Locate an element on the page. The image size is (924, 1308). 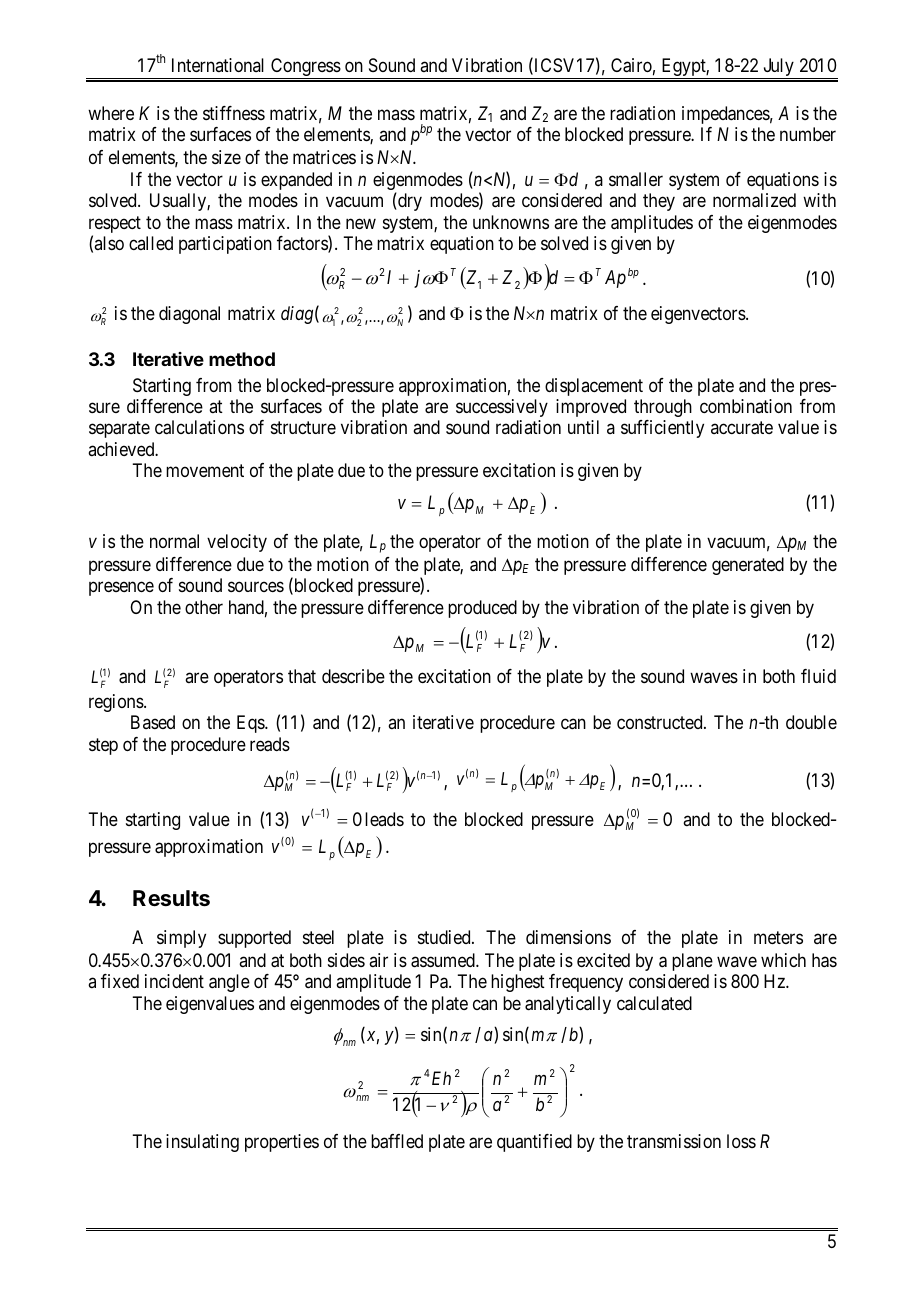
accurate is located at coordinates (742, 428).
